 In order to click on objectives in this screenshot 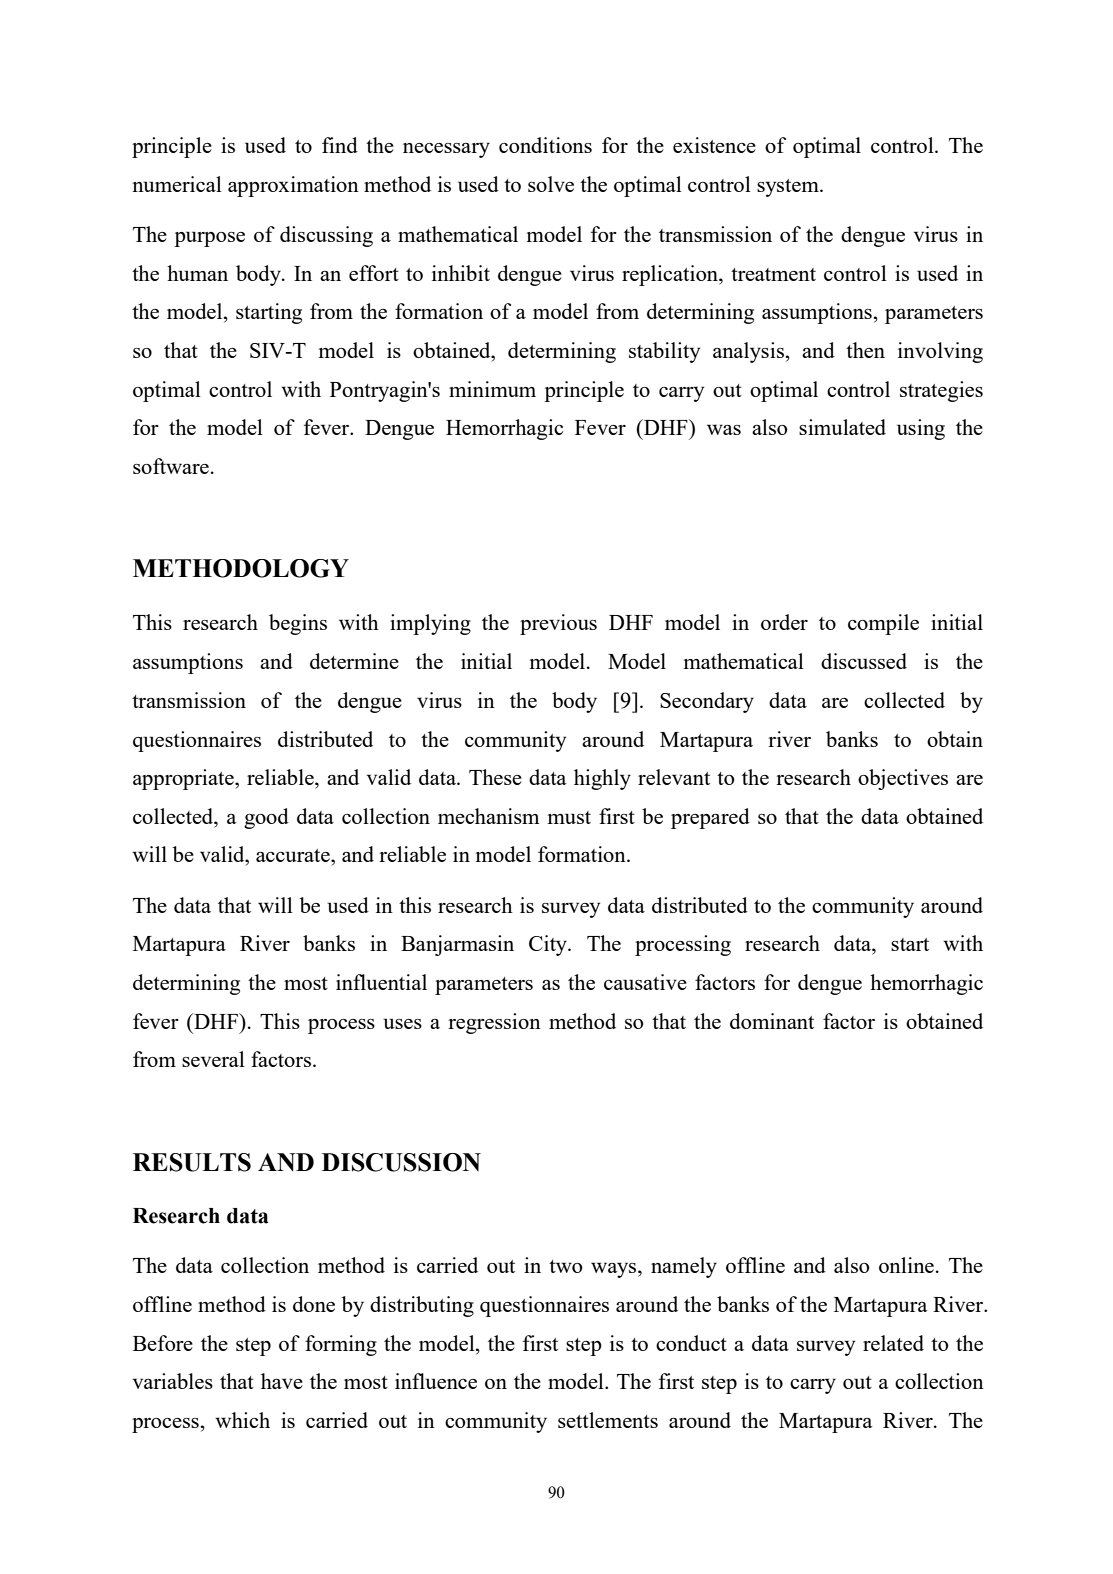, I will do `click(903, 779)`.
